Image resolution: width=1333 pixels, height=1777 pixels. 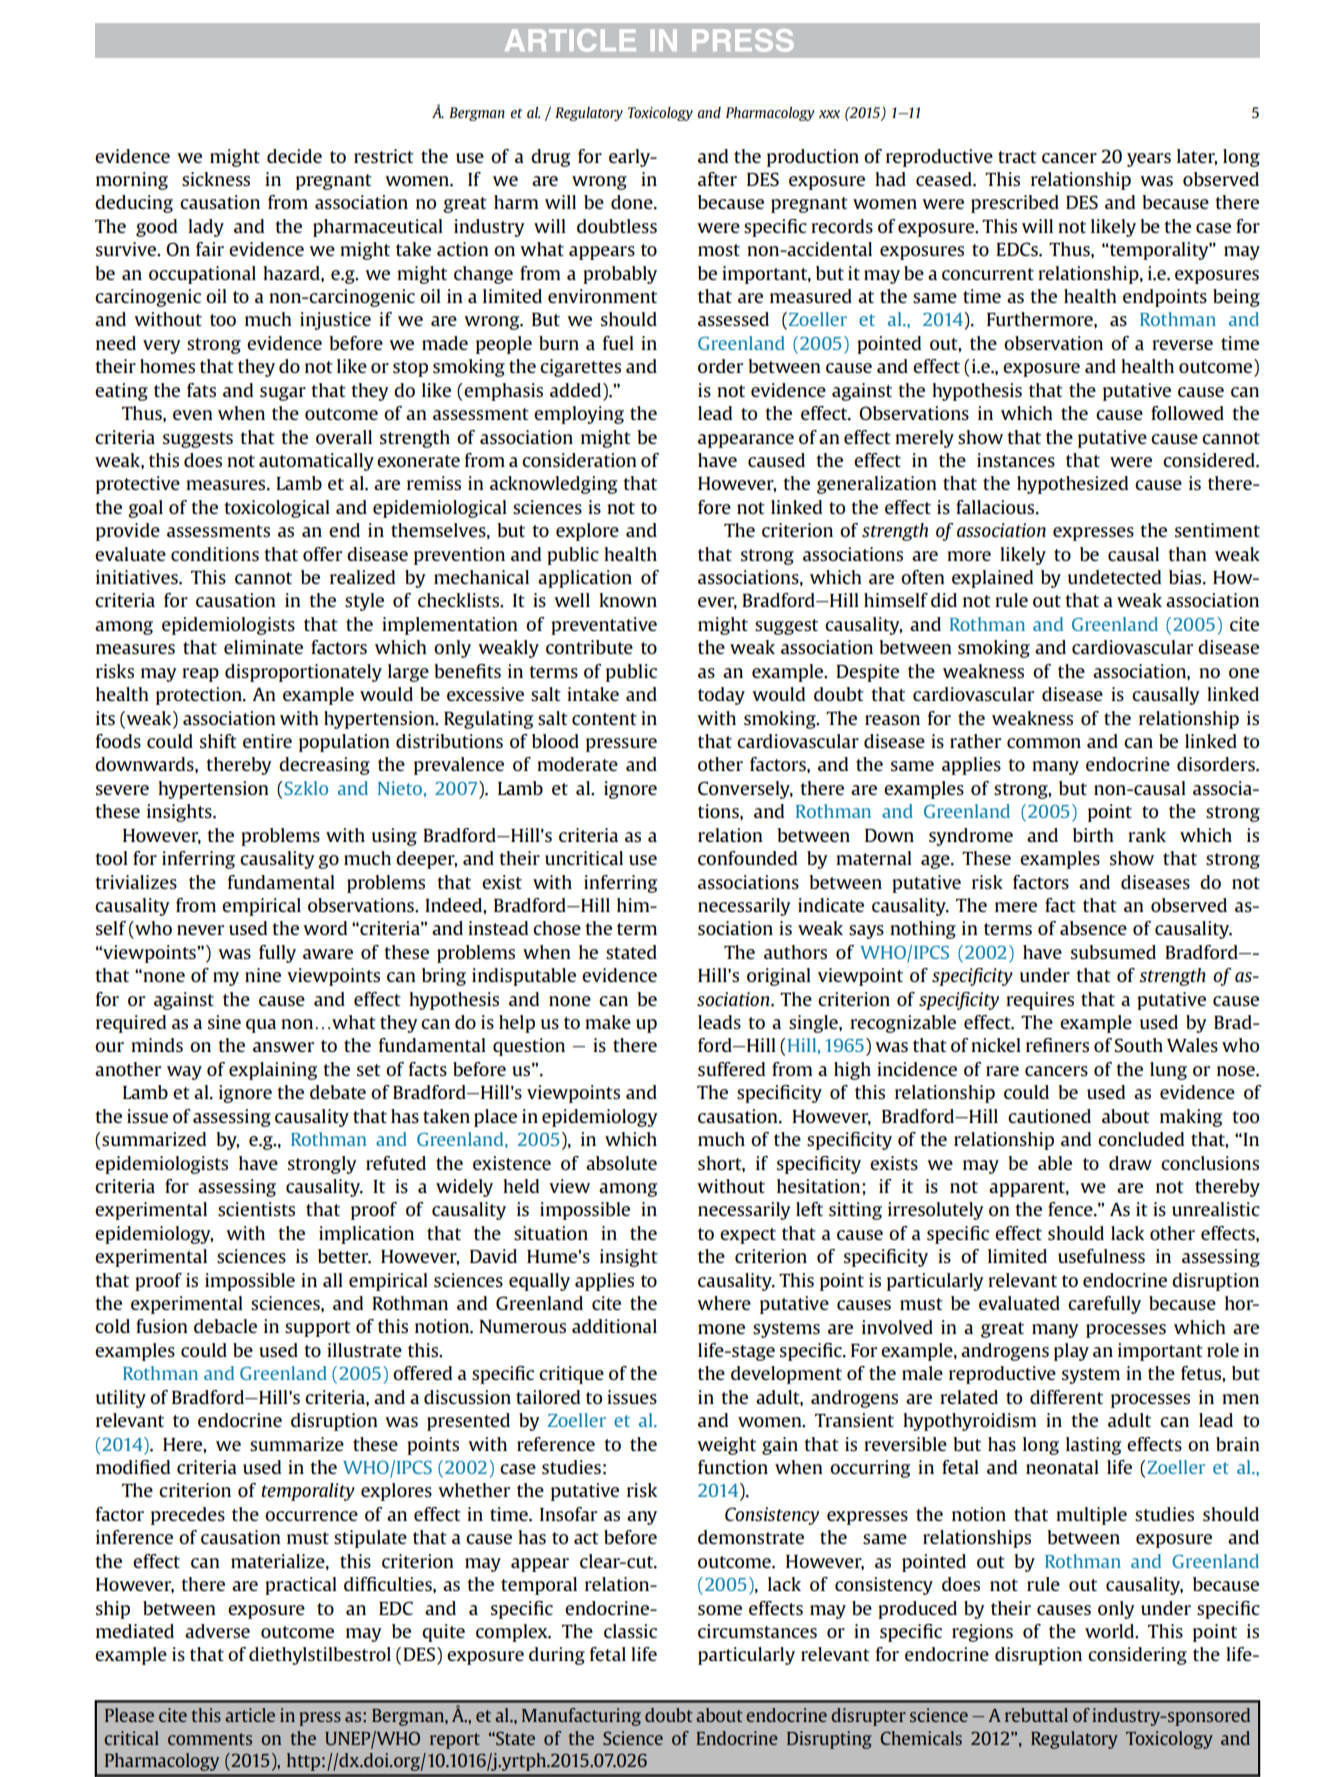 I want to click on draw, so click(x=1130, y=1163).
